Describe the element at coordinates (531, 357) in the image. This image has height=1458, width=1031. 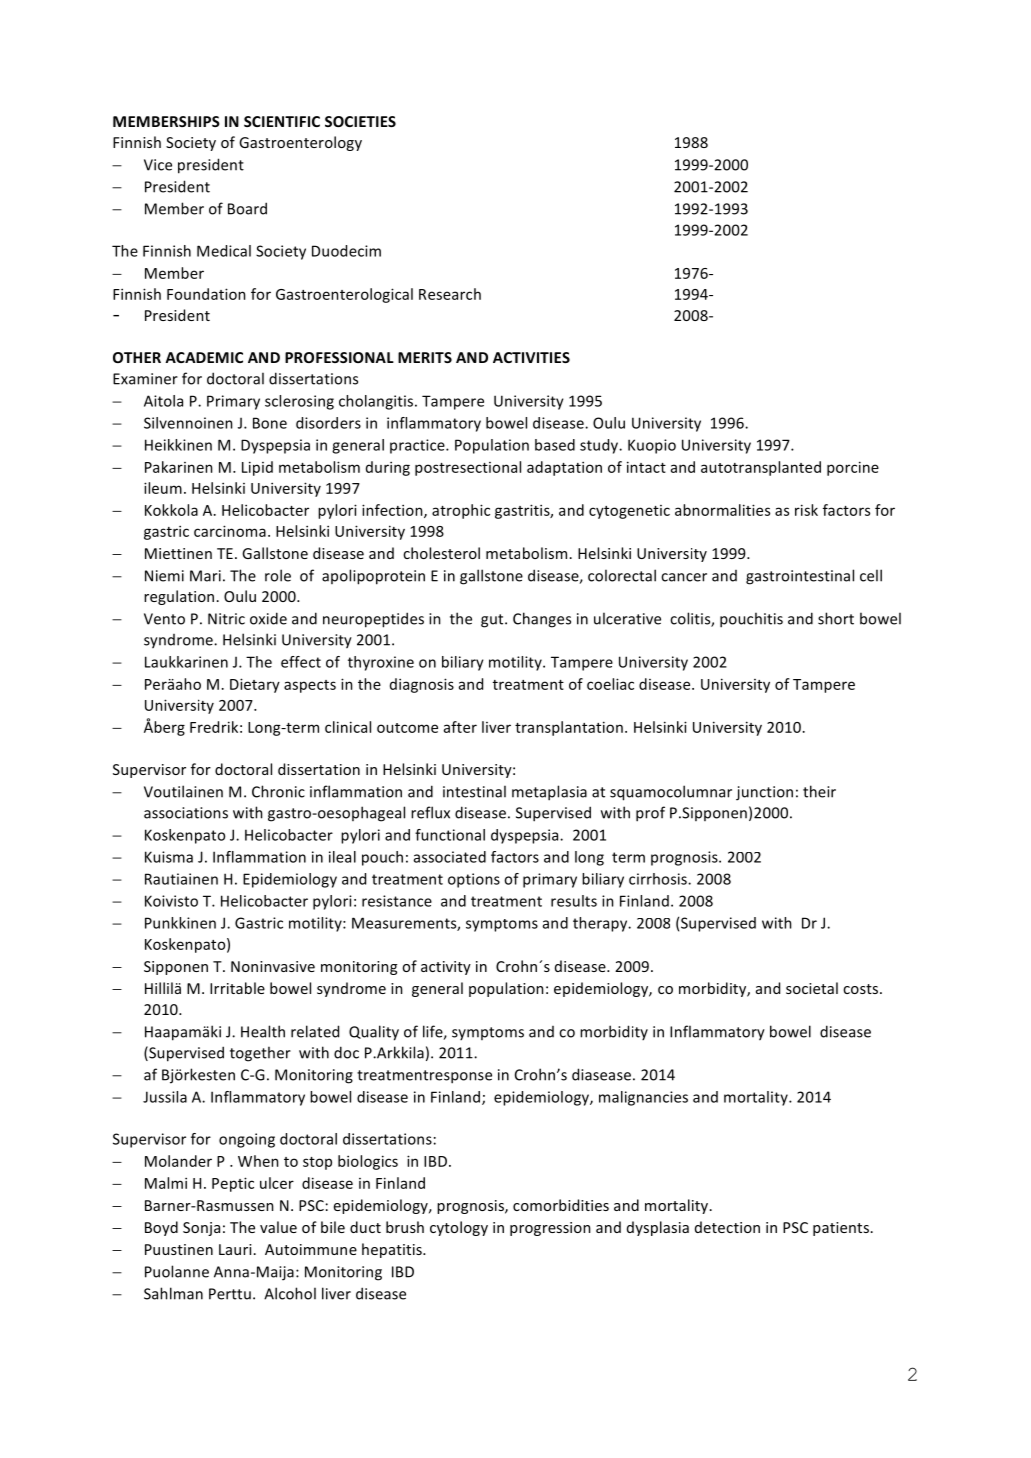
I see `ACTIVITIES` at that location.
